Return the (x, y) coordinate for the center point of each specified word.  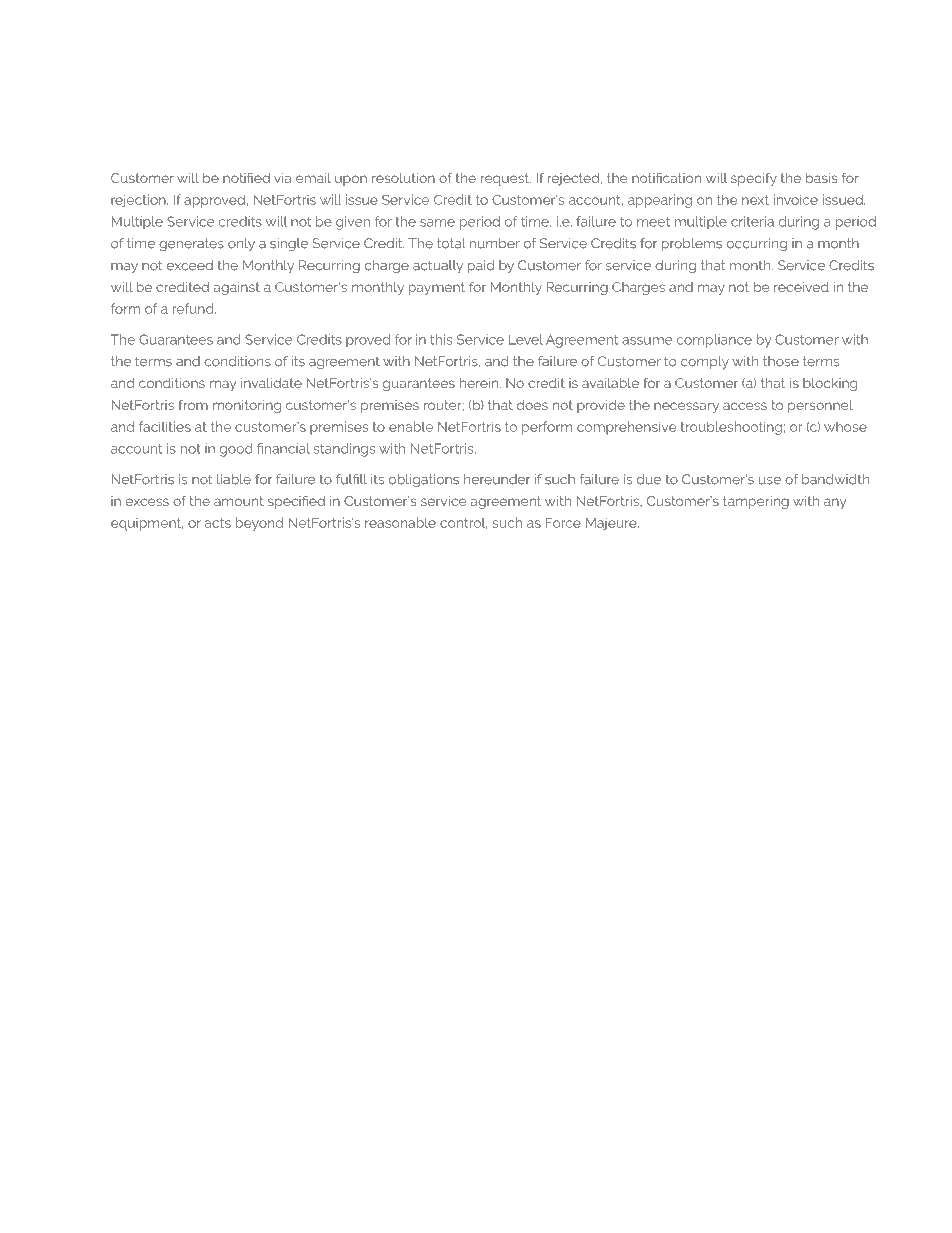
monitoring (247, 406)
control (464, 523)
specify (754, 179)
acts (218, 523)
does (532, 405)
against (237, 288)
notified (246, 177)
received (801, 287)
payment (437, 288)
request (506, 179)
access (745, 406)
